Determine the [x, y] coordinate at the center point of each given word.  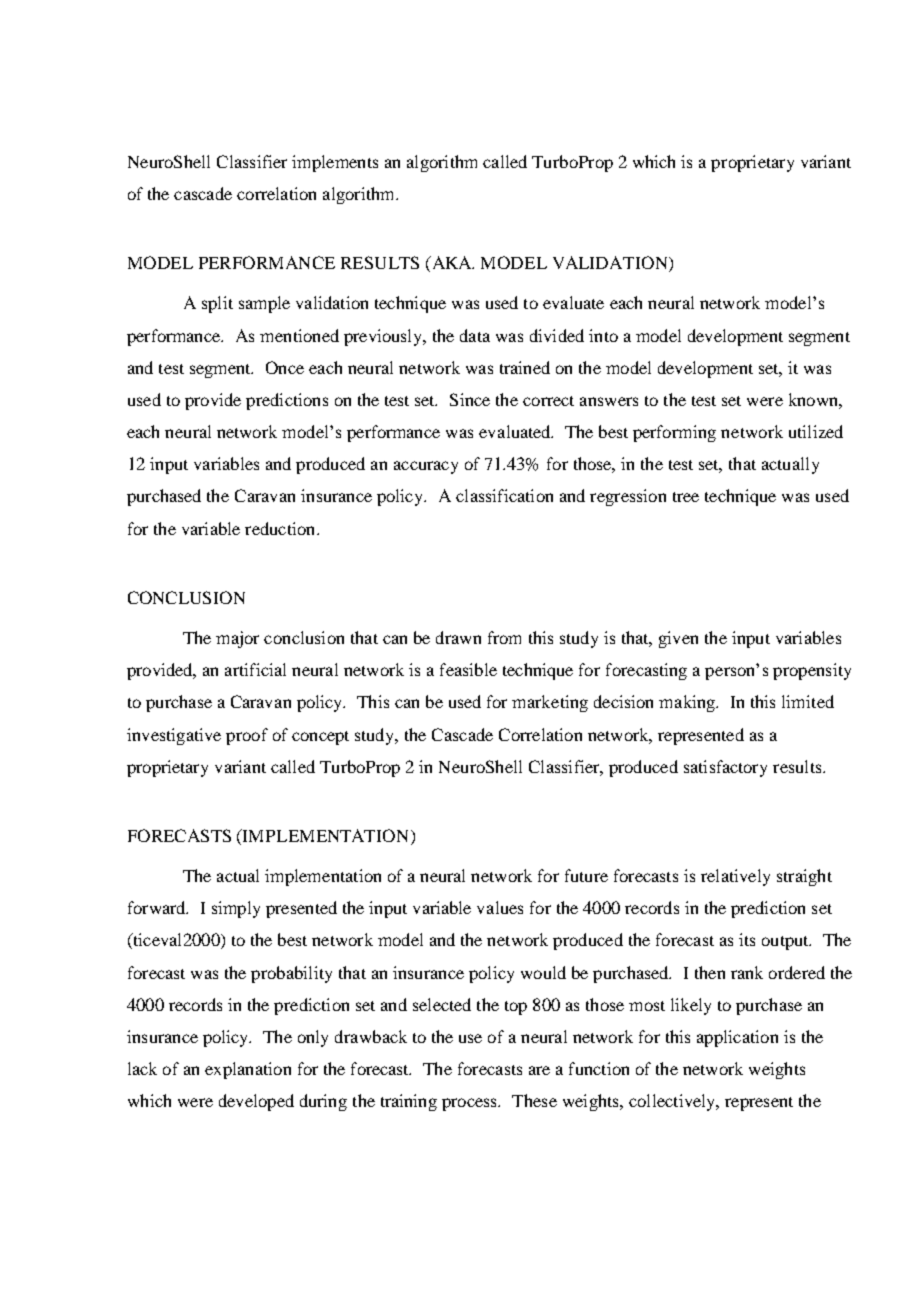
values [500, 907]
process [471, 1104]
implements [335, 163]
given [678, 639]
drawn [458, 637]
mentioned [299, 335]
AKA [451, 264]
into [603, 335]
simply [236, 909]
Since [470, 399]
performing [674, 433]
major [237, 639]
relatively [735, 877]
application [737, 1038]
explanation [248, 1070]
